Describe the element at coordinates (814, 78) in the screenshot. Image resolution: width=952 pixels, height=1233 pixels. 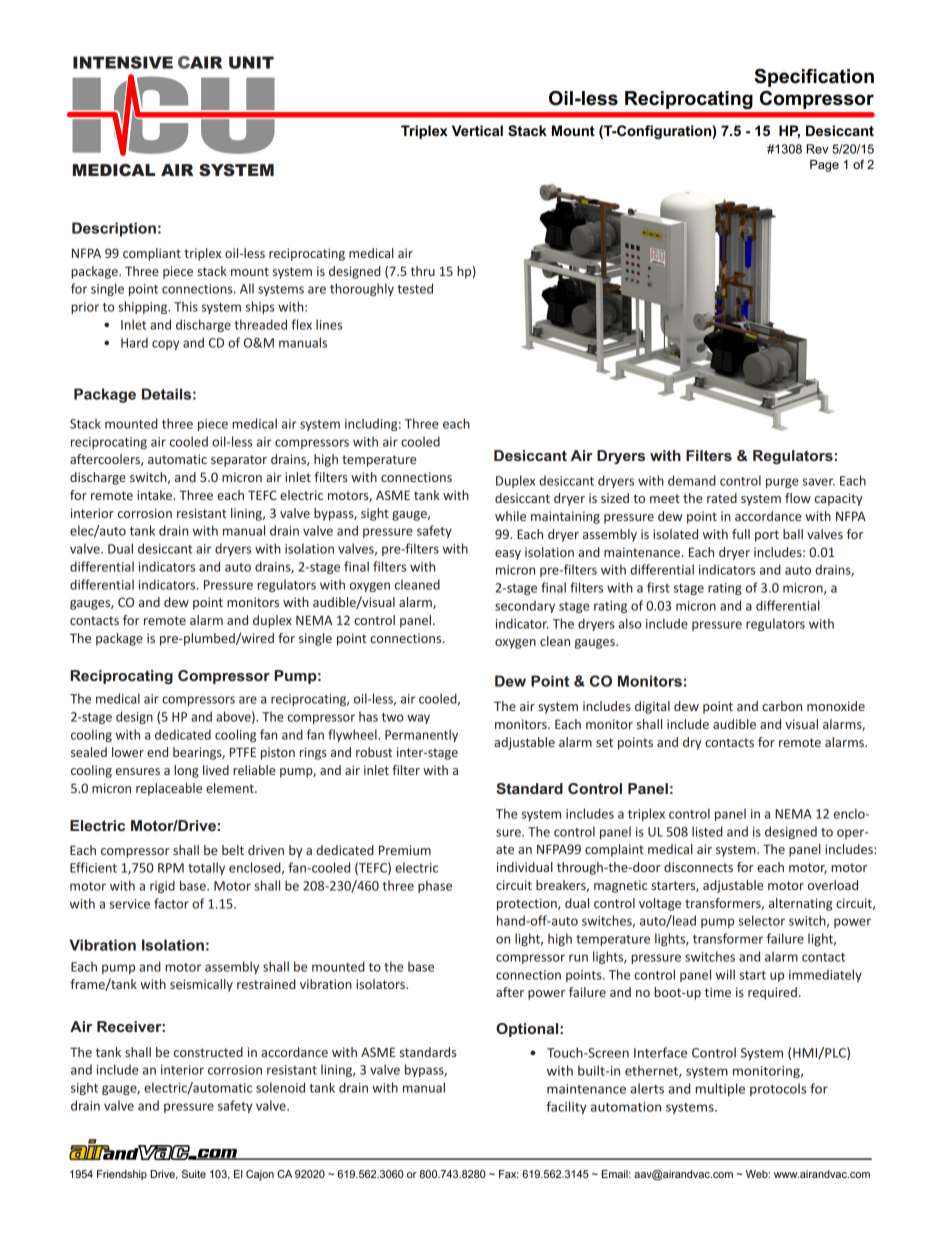
I see `Specification` at that location.
